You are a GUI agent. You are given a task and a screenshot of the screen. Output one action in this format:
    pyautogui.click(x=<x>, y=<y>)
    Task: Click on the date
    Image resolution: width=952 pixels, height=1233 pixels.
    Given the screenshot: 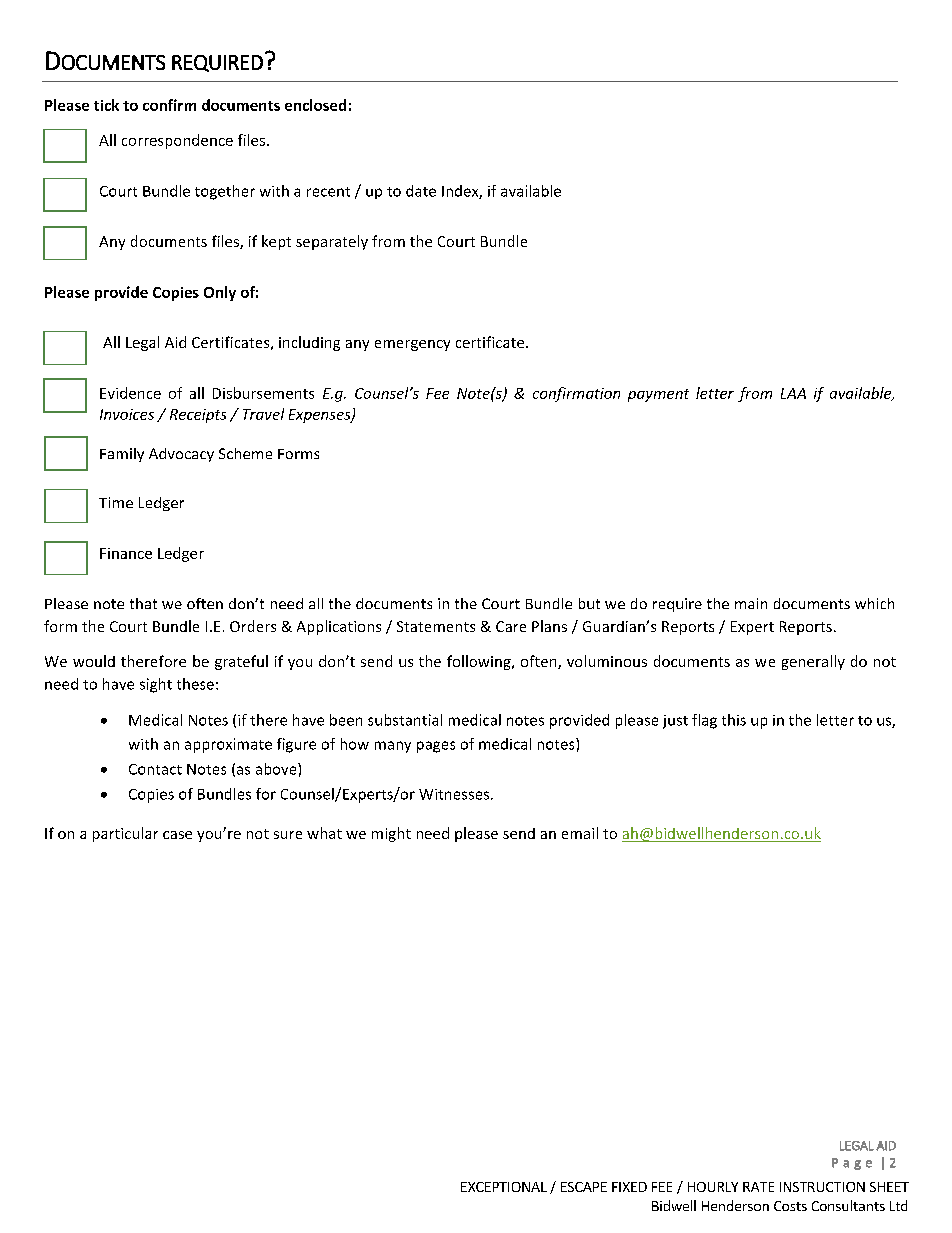 What is the action you would take?
    pyautogui.click(x=421, y=191)
